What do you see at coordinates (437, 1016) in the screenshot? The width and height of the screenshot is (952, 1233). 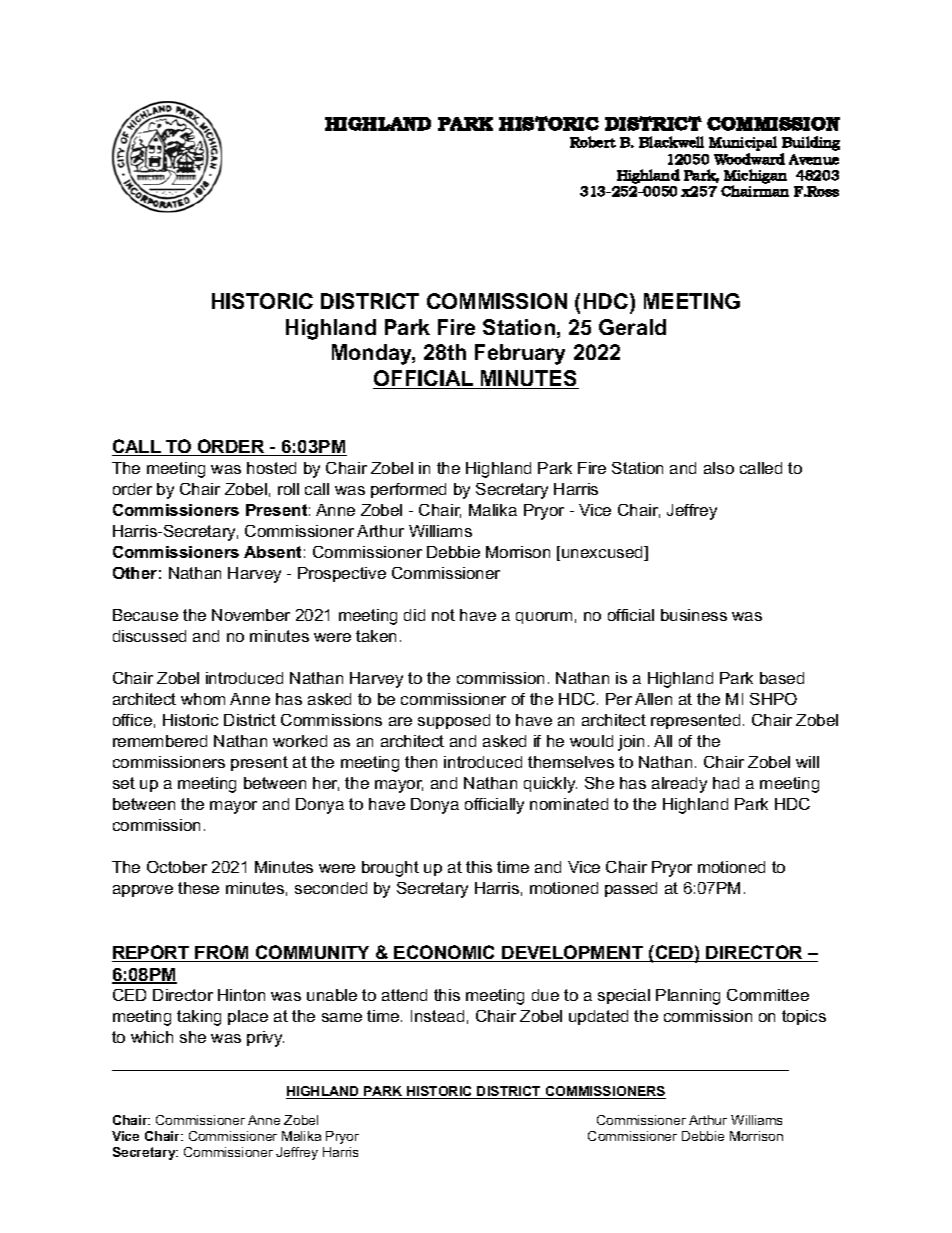 I see `Instead` at bounding box center [437, 1016].
